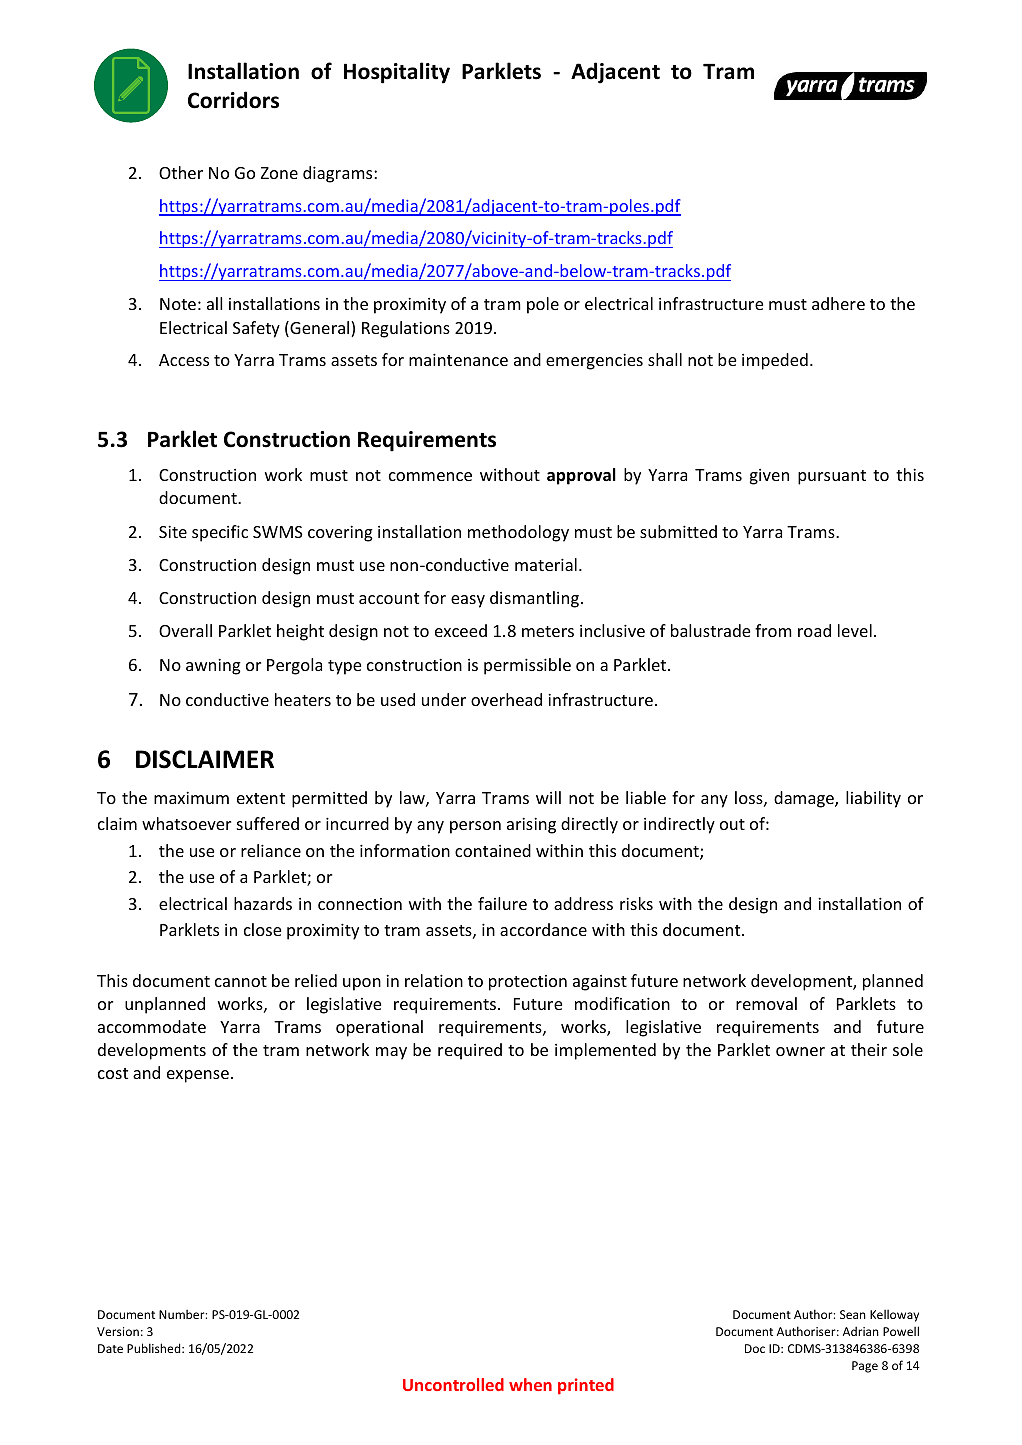 Image resolution: width=1022 pixels, height=1445 pixels. I want to click on pursuant, so click(832, 477).
